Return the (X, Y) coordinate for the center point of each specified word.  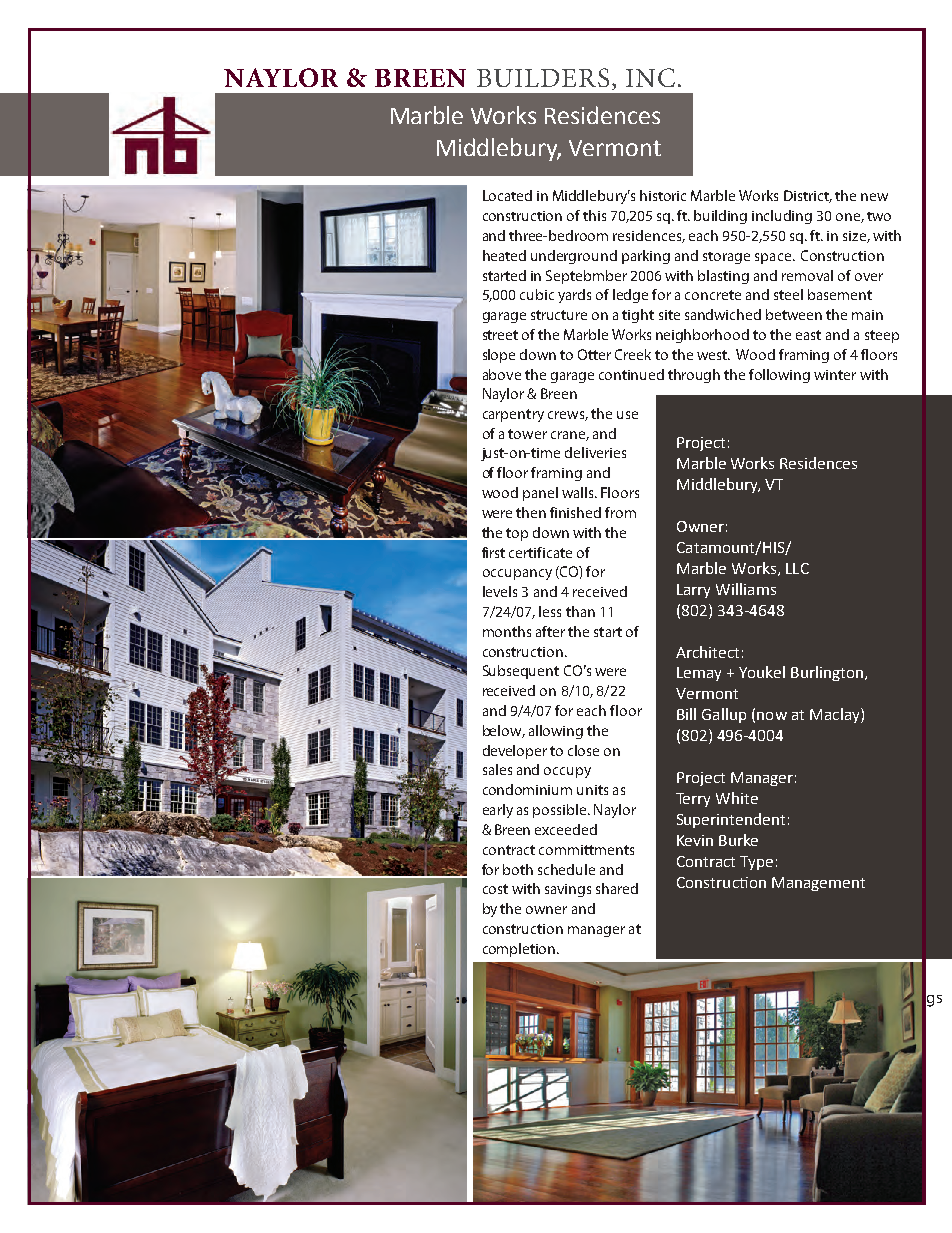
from (620, 512)
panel (540, 494)
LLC (797, 568)
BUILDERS (543, 77)
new (874, 197)
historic (663, 195)
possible (561, 811)
